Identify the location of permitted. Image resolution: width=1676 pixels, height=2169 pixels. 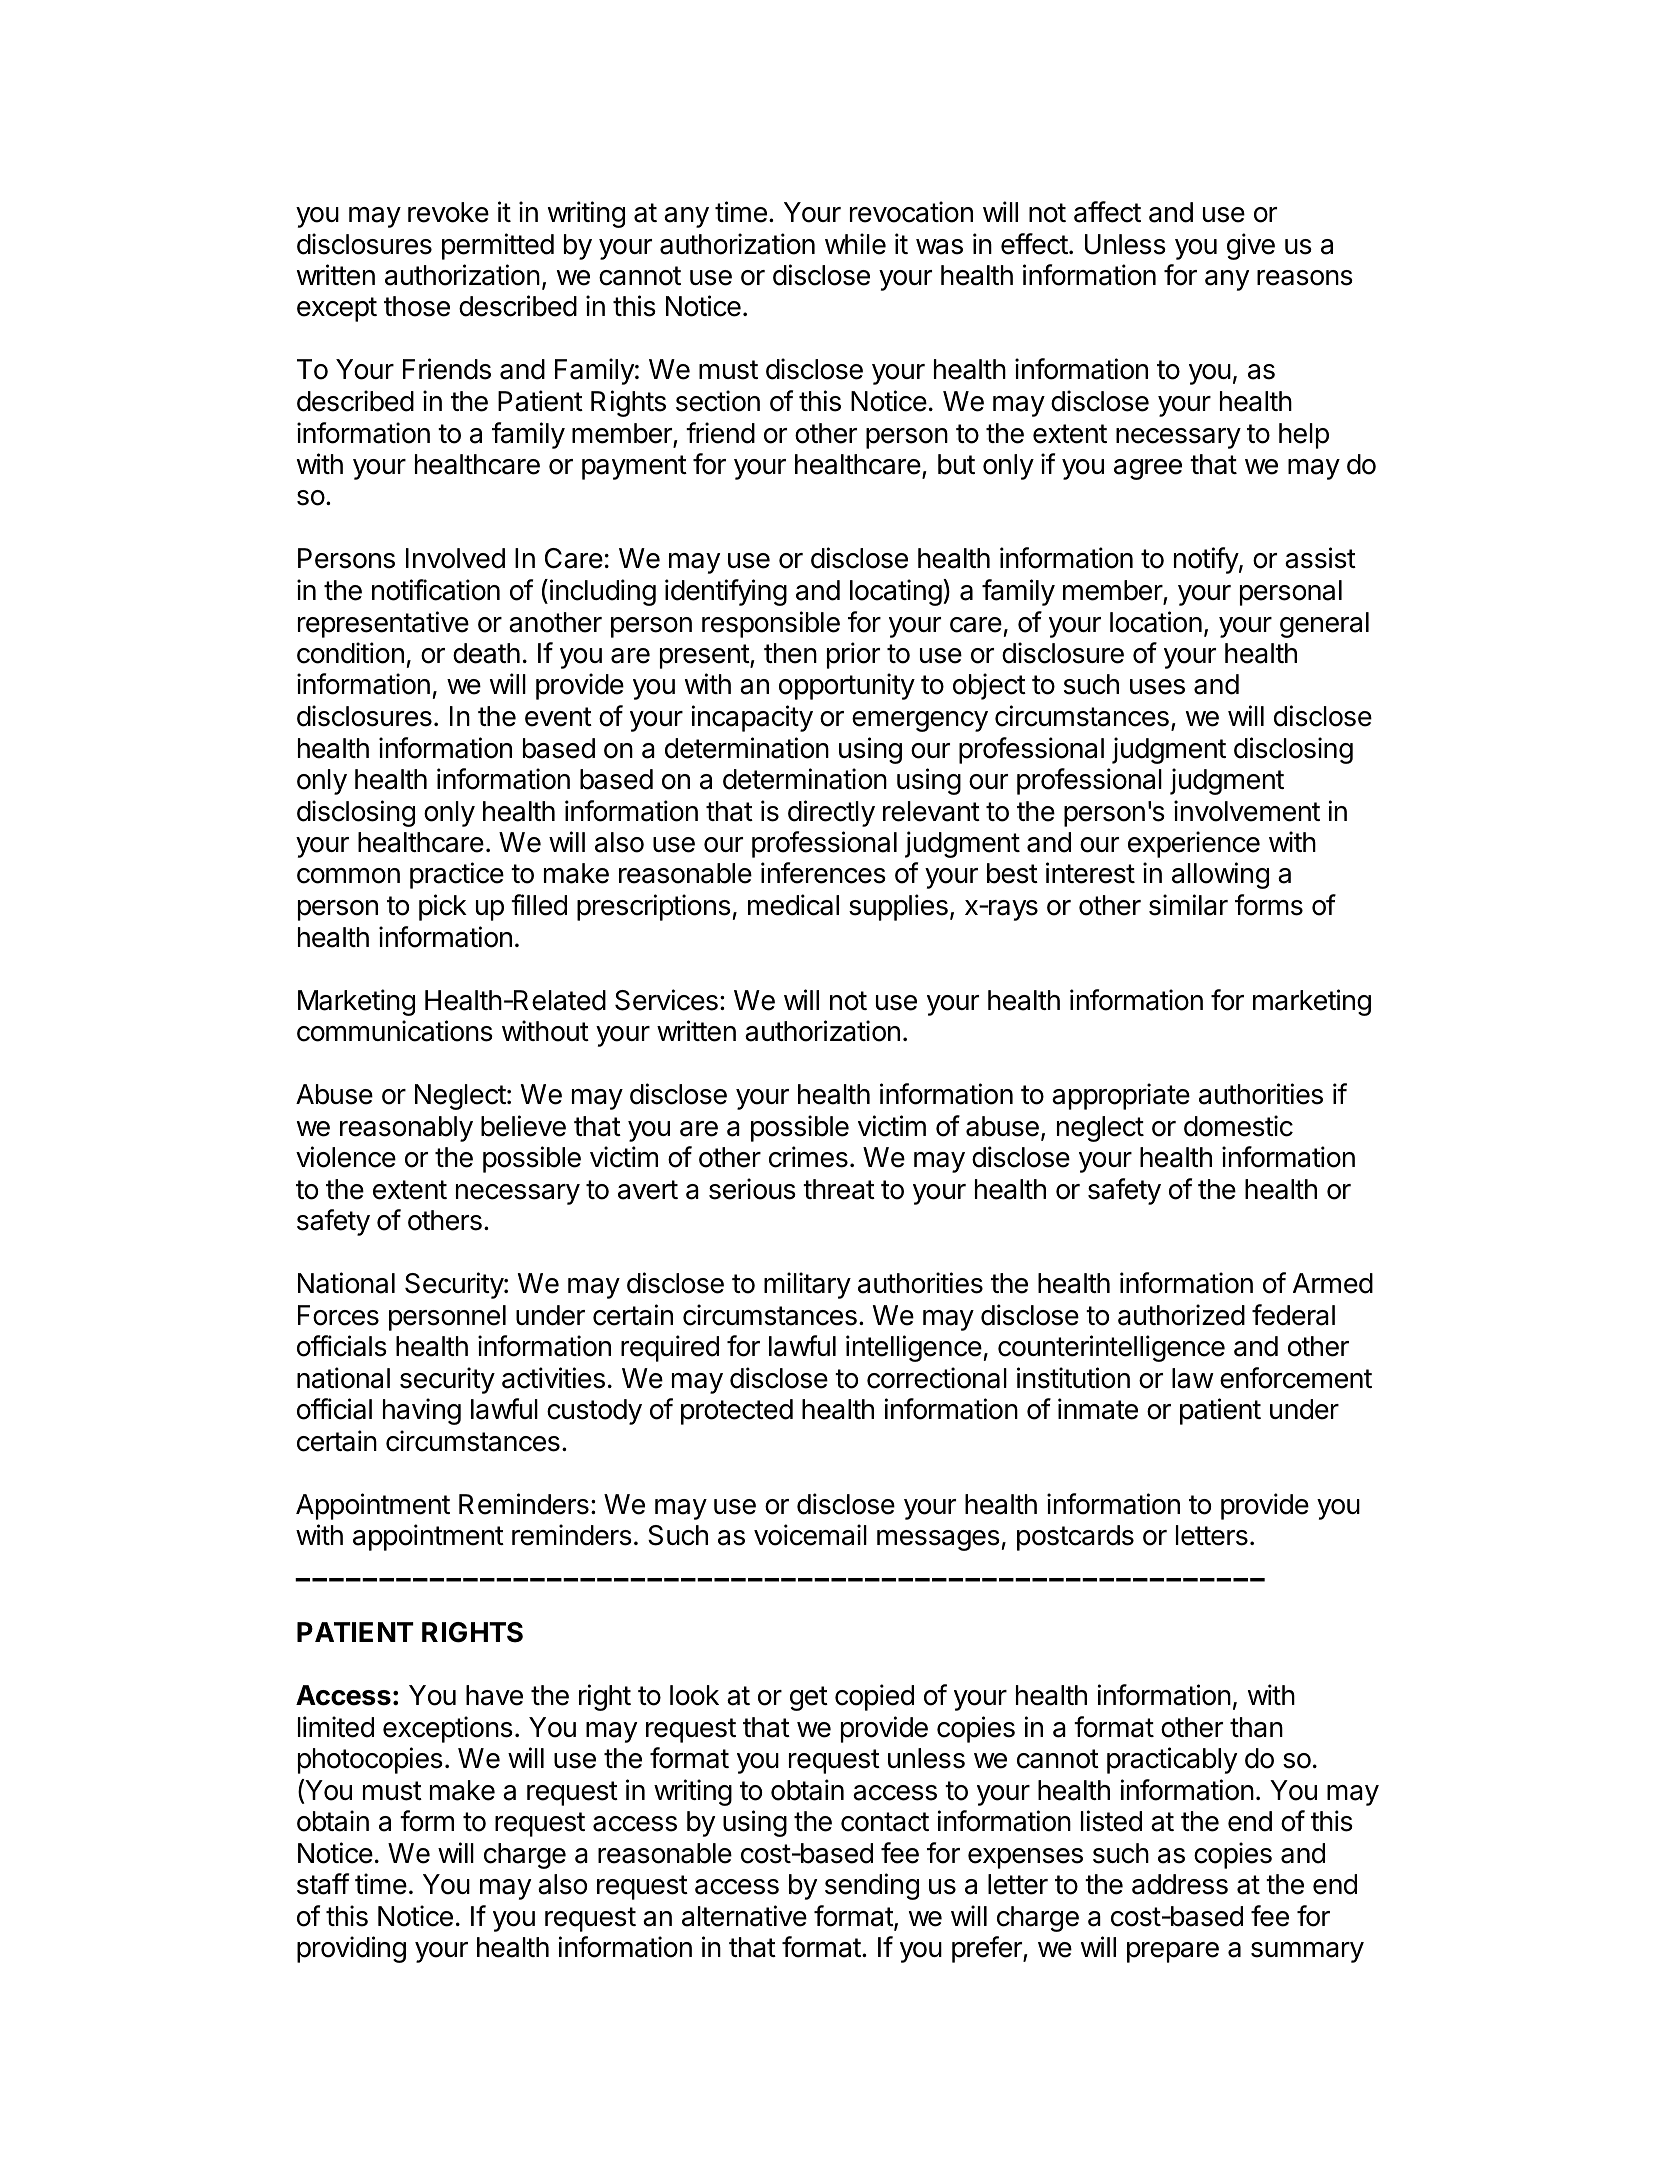
(498, 246).
